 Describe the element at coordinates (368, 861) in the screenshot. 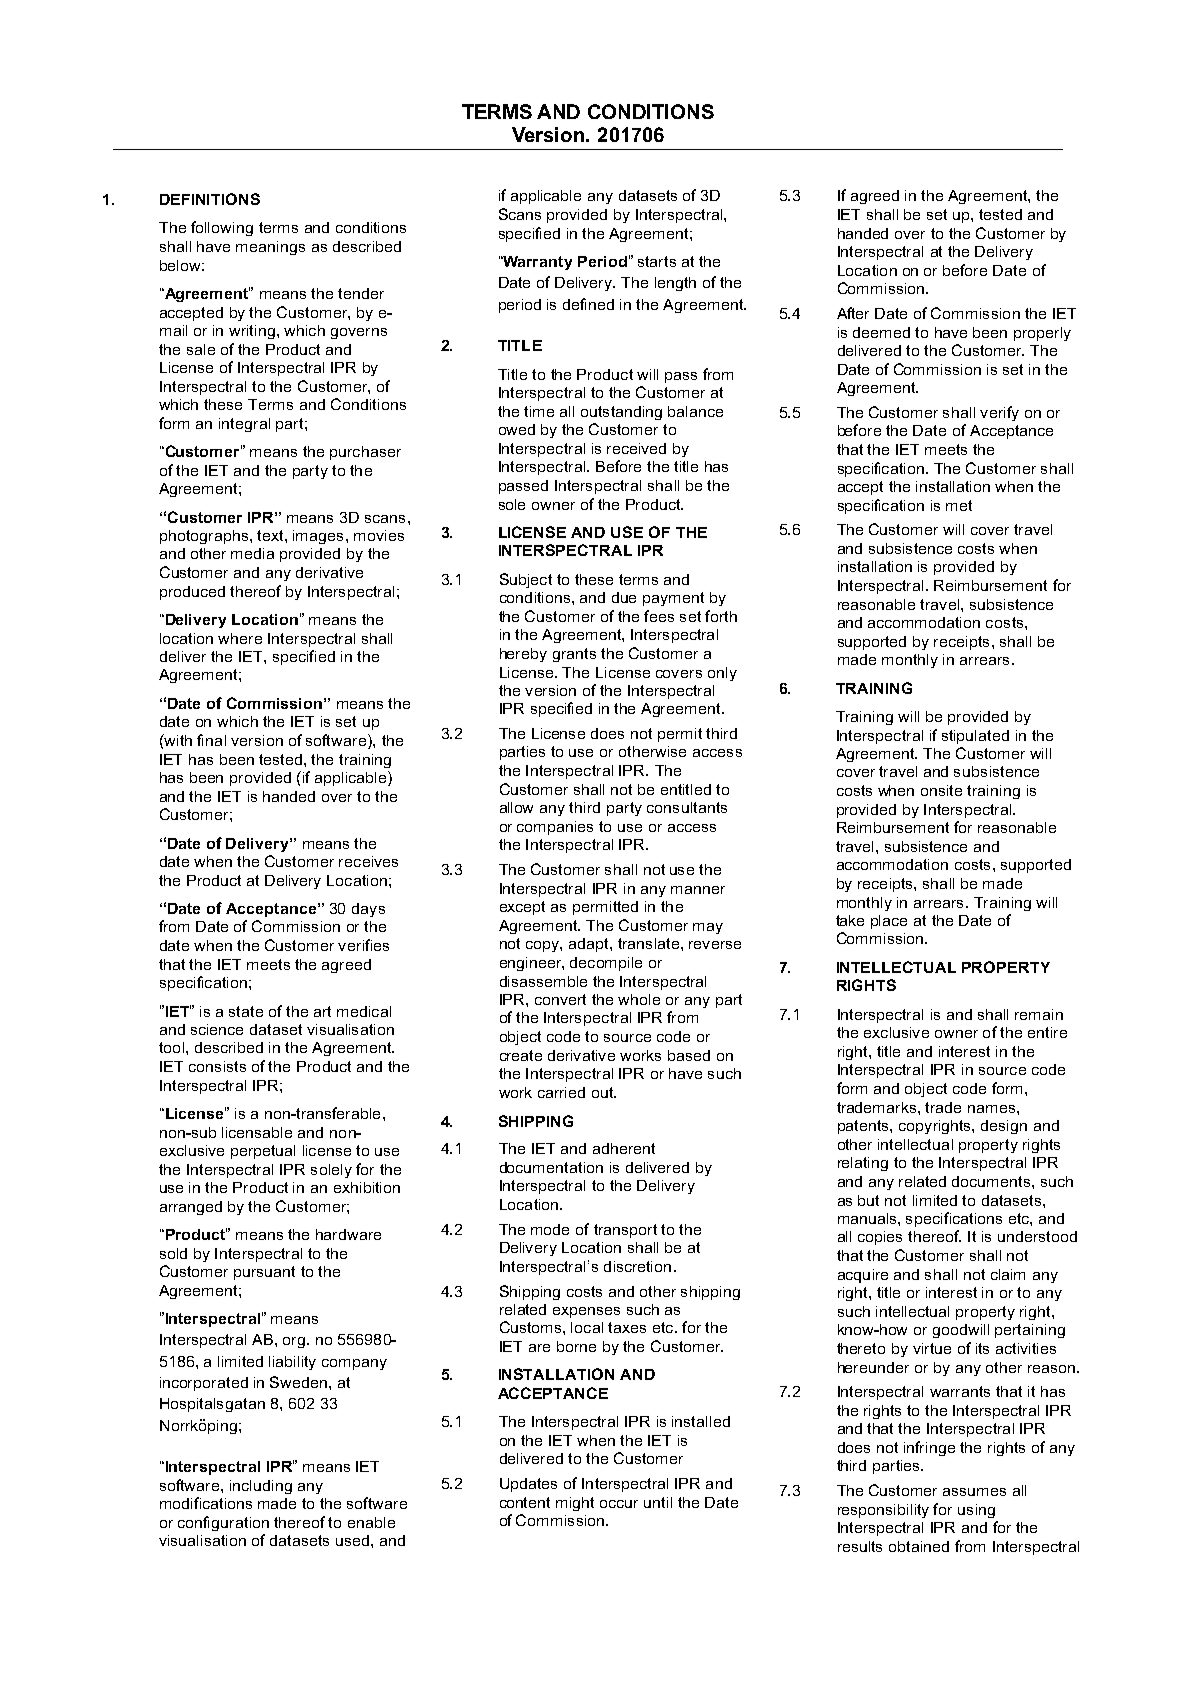

I see `receives` at that location.
